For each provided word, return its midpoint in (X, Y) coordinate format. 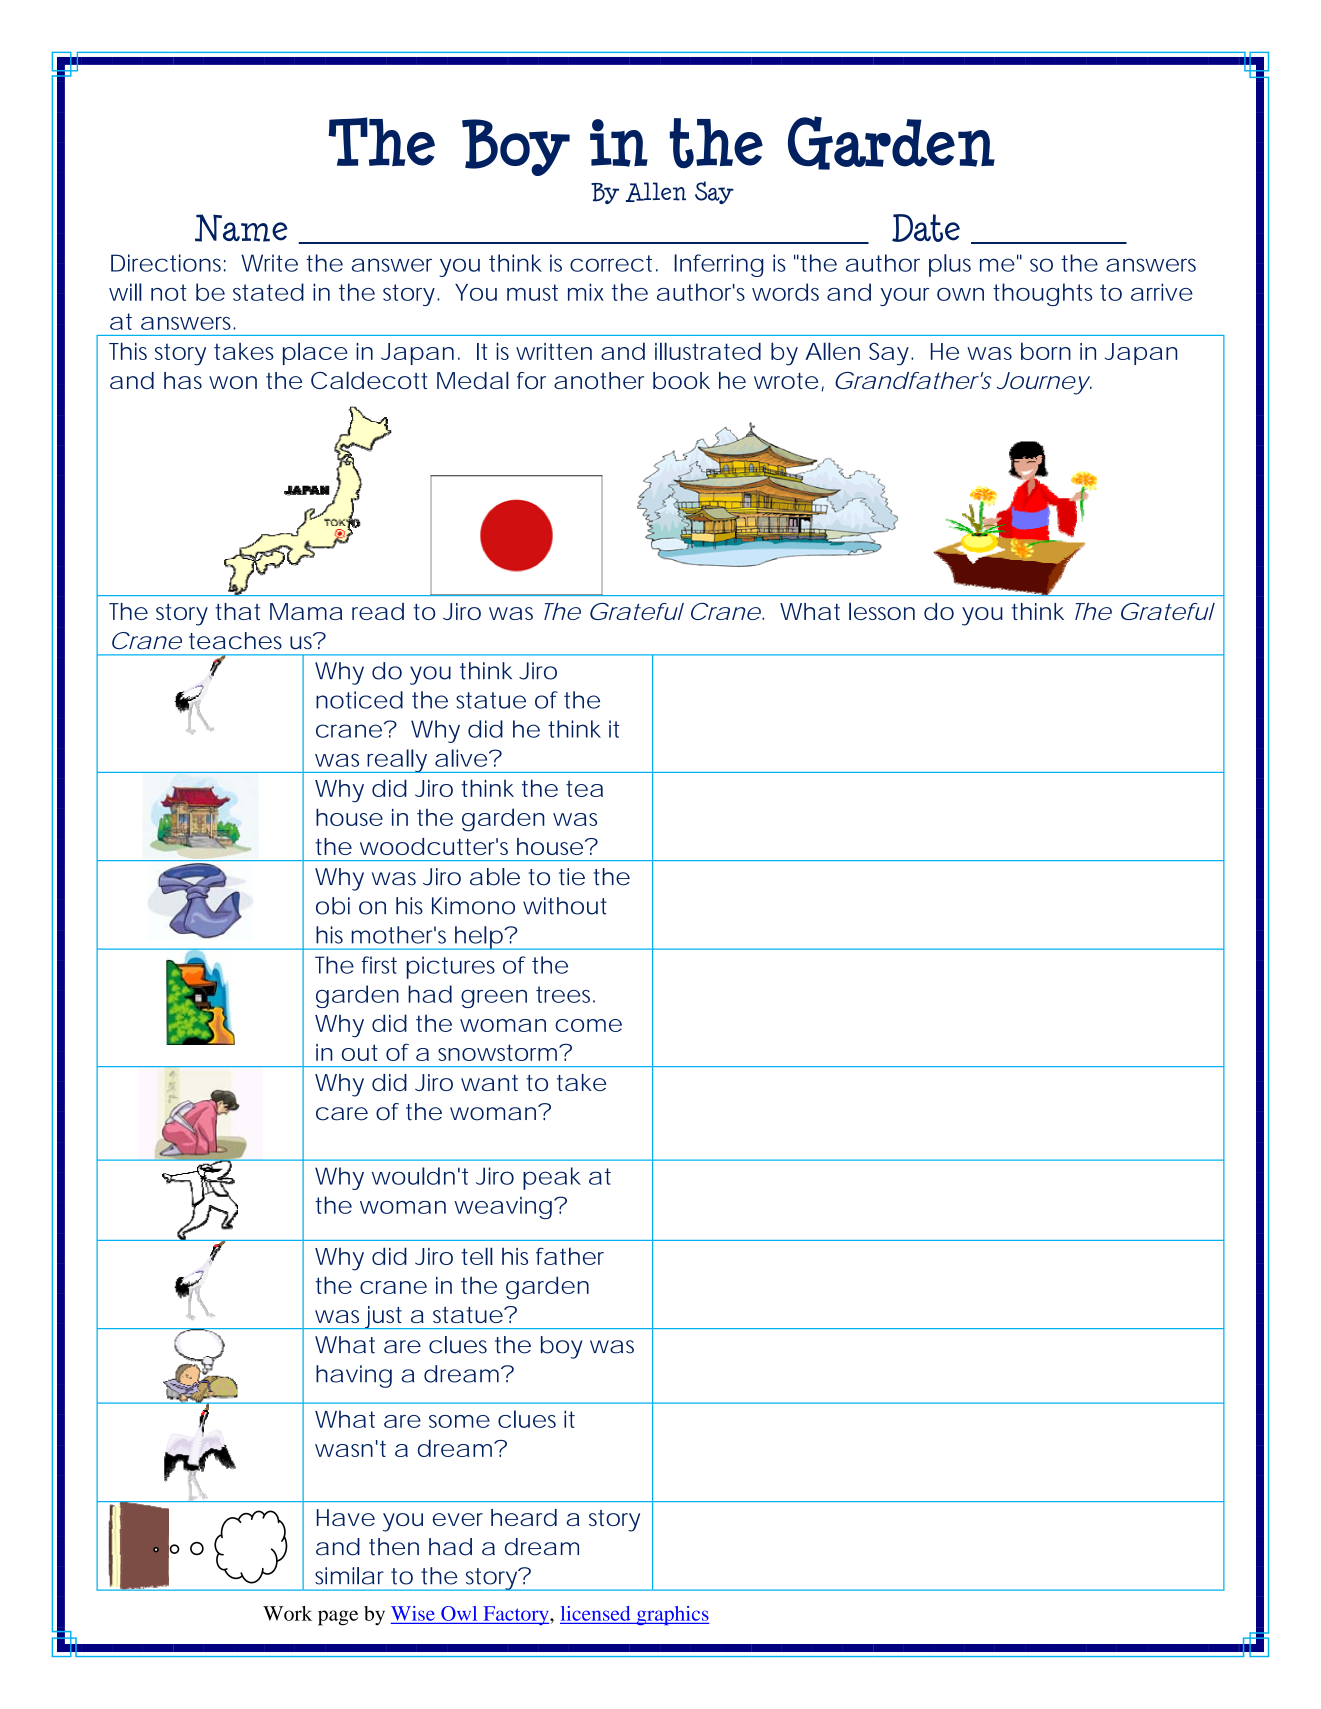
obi (333, 906)
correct (613, 263)
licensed (595, 1613)
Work (287, 1613)
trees (565, 994)
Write (269, 263)
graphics (671, 1615)
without (565, 906)
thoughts (1042, 294)
